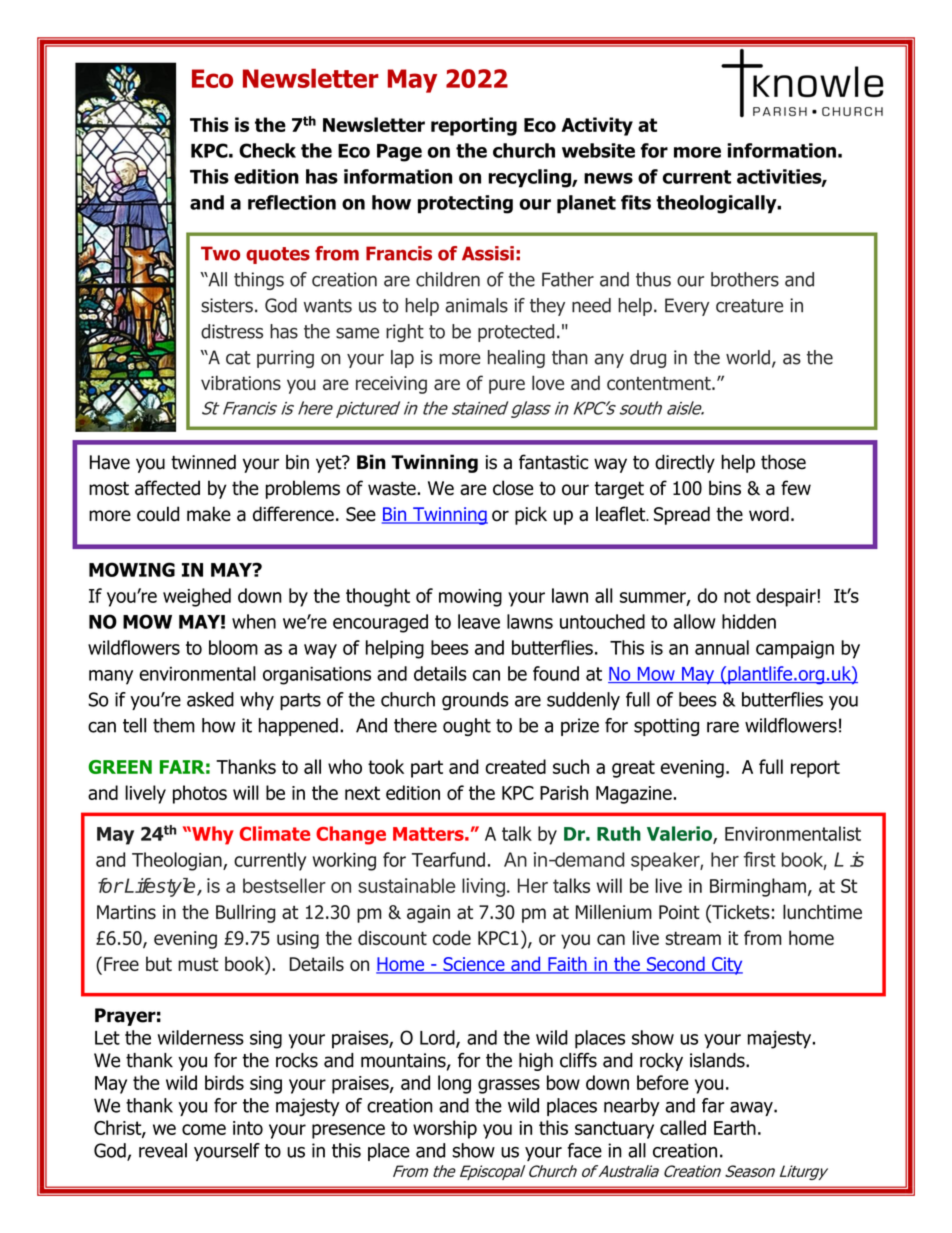 The image size is (952, 1233). Describe the element at coordinates (636, 202) in the screenshot. I see `fits` at that location.
